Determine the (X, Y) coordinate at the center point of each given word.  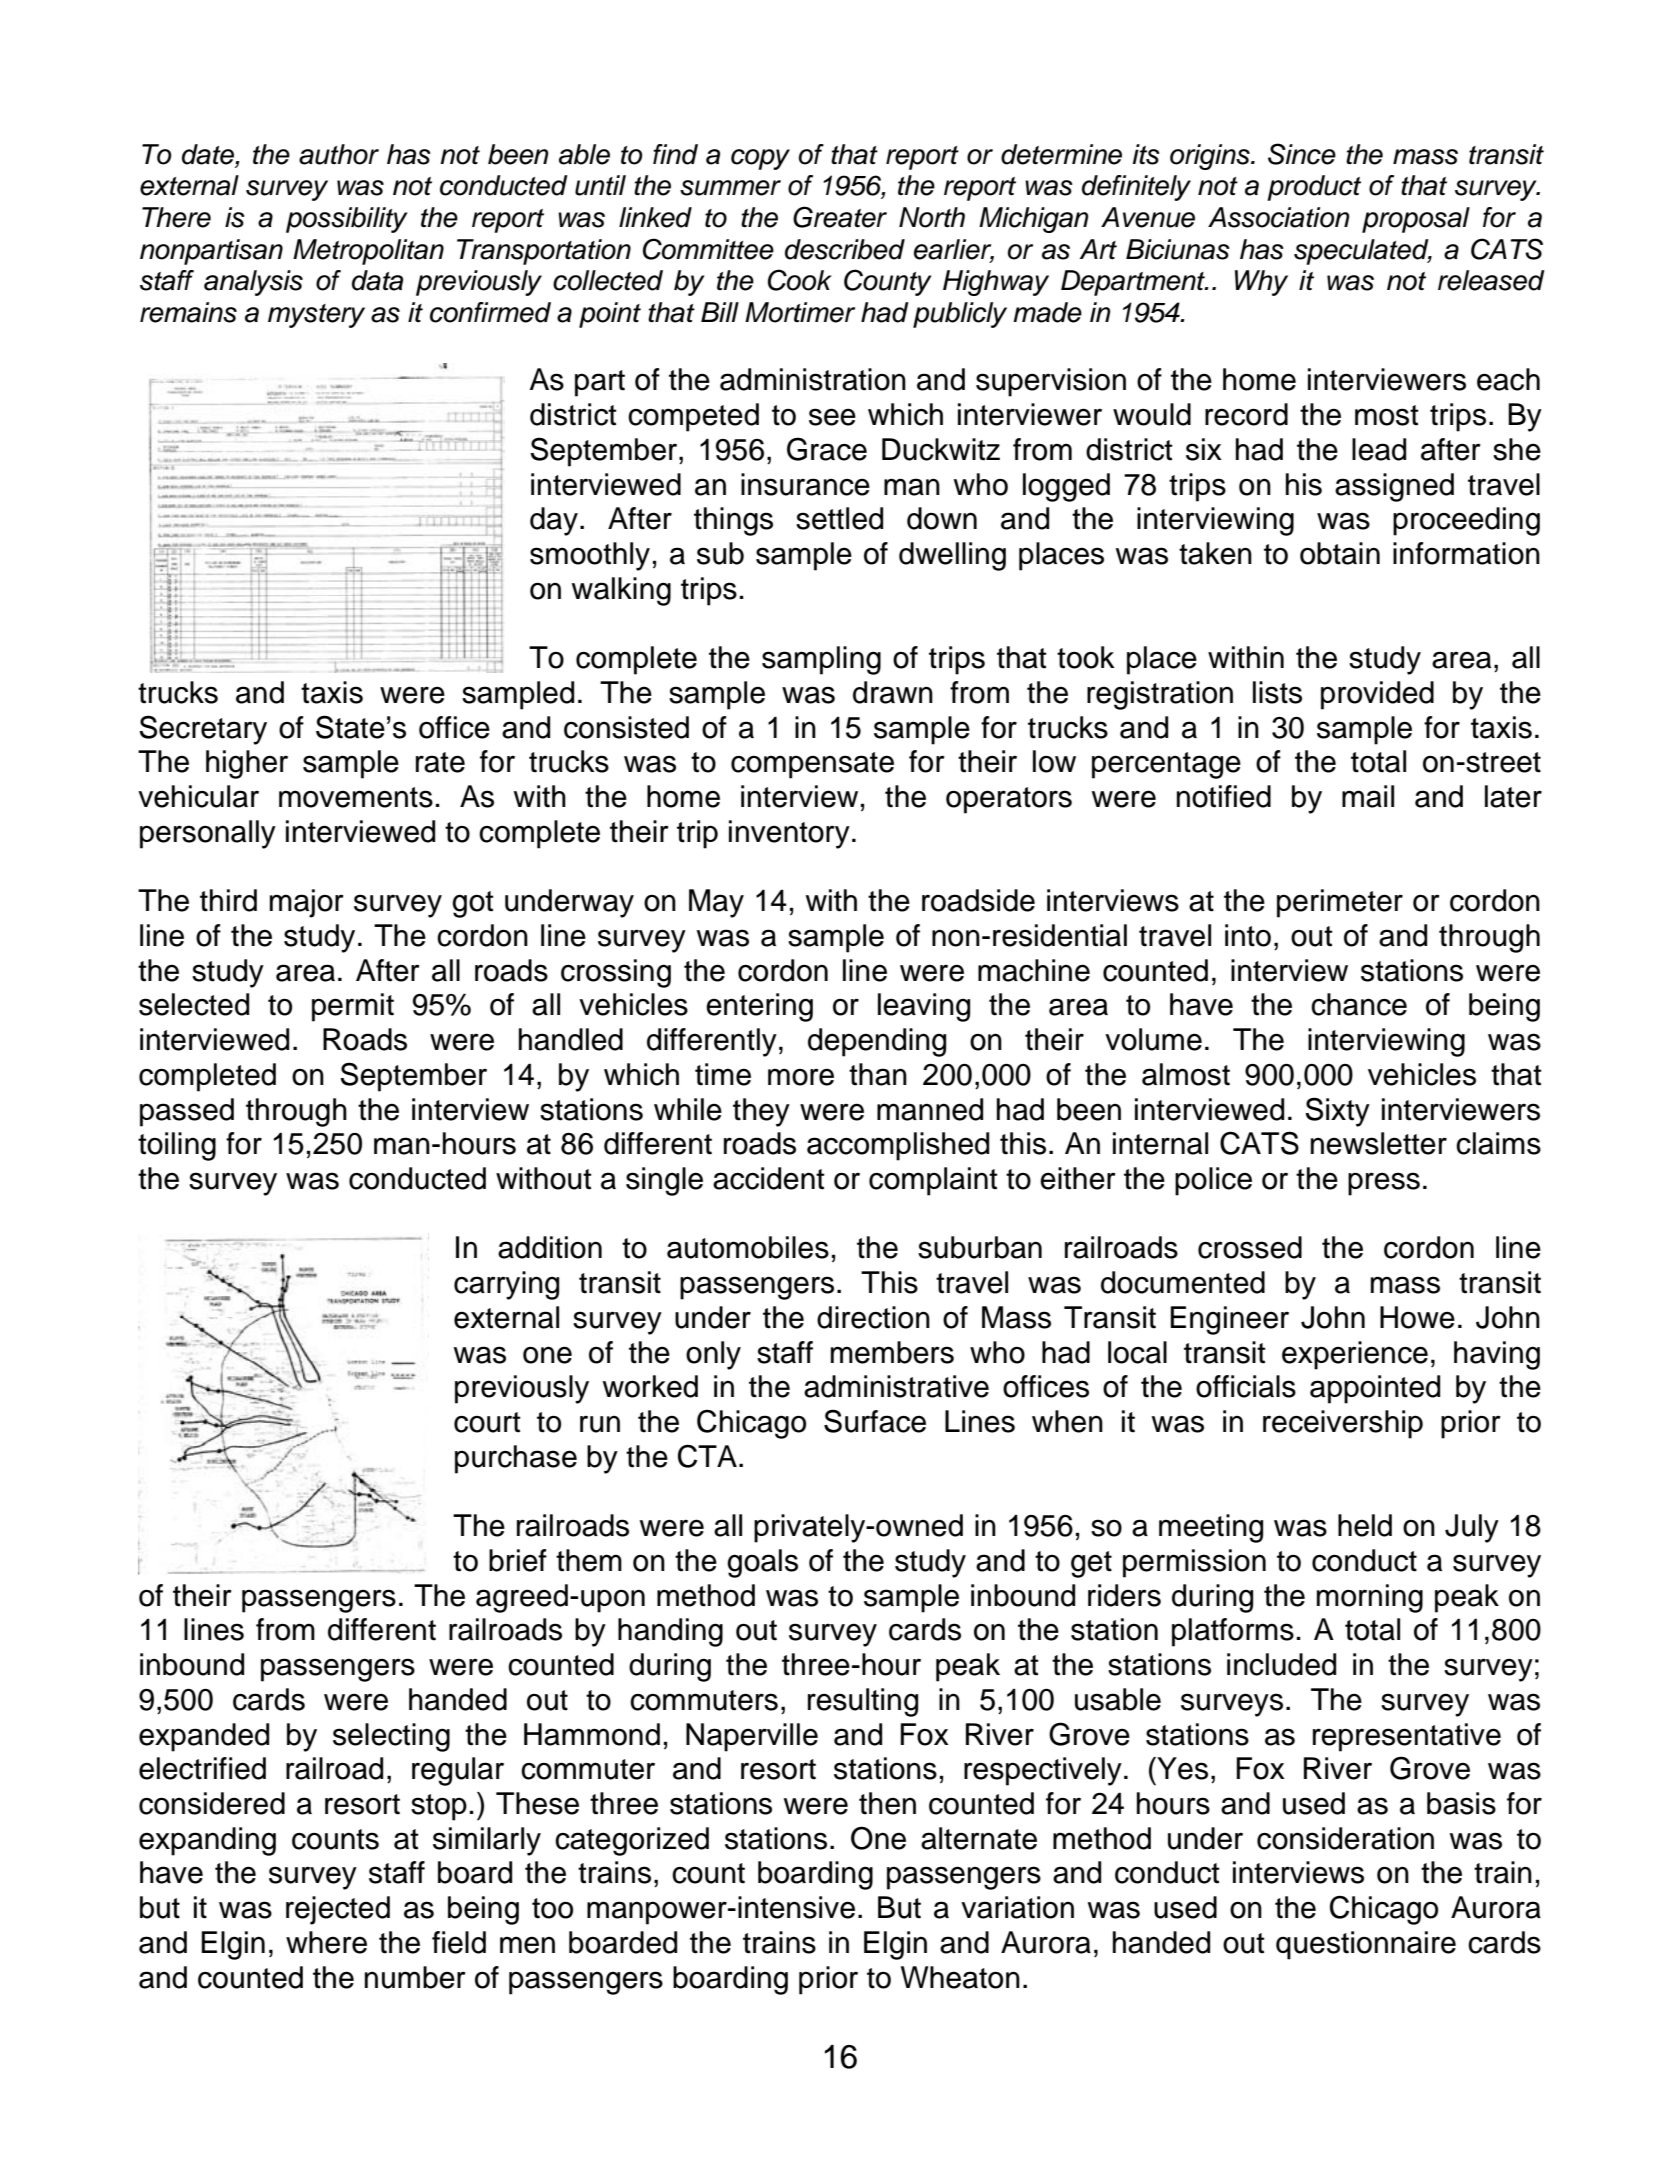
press (1384, 1184)
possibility (346, 220)
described (845, 249)
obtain (1340, 553)
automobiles (748, 1247)
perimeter (1340, 903)
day (554, 521)
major (307, 903)
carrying (506, 1285)
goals (762, 1563)
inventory (789, 834)
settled (839, 518)
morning (1370, 1598)
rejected (338, 1910)
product (1314, 188)
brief (518, 1560)
